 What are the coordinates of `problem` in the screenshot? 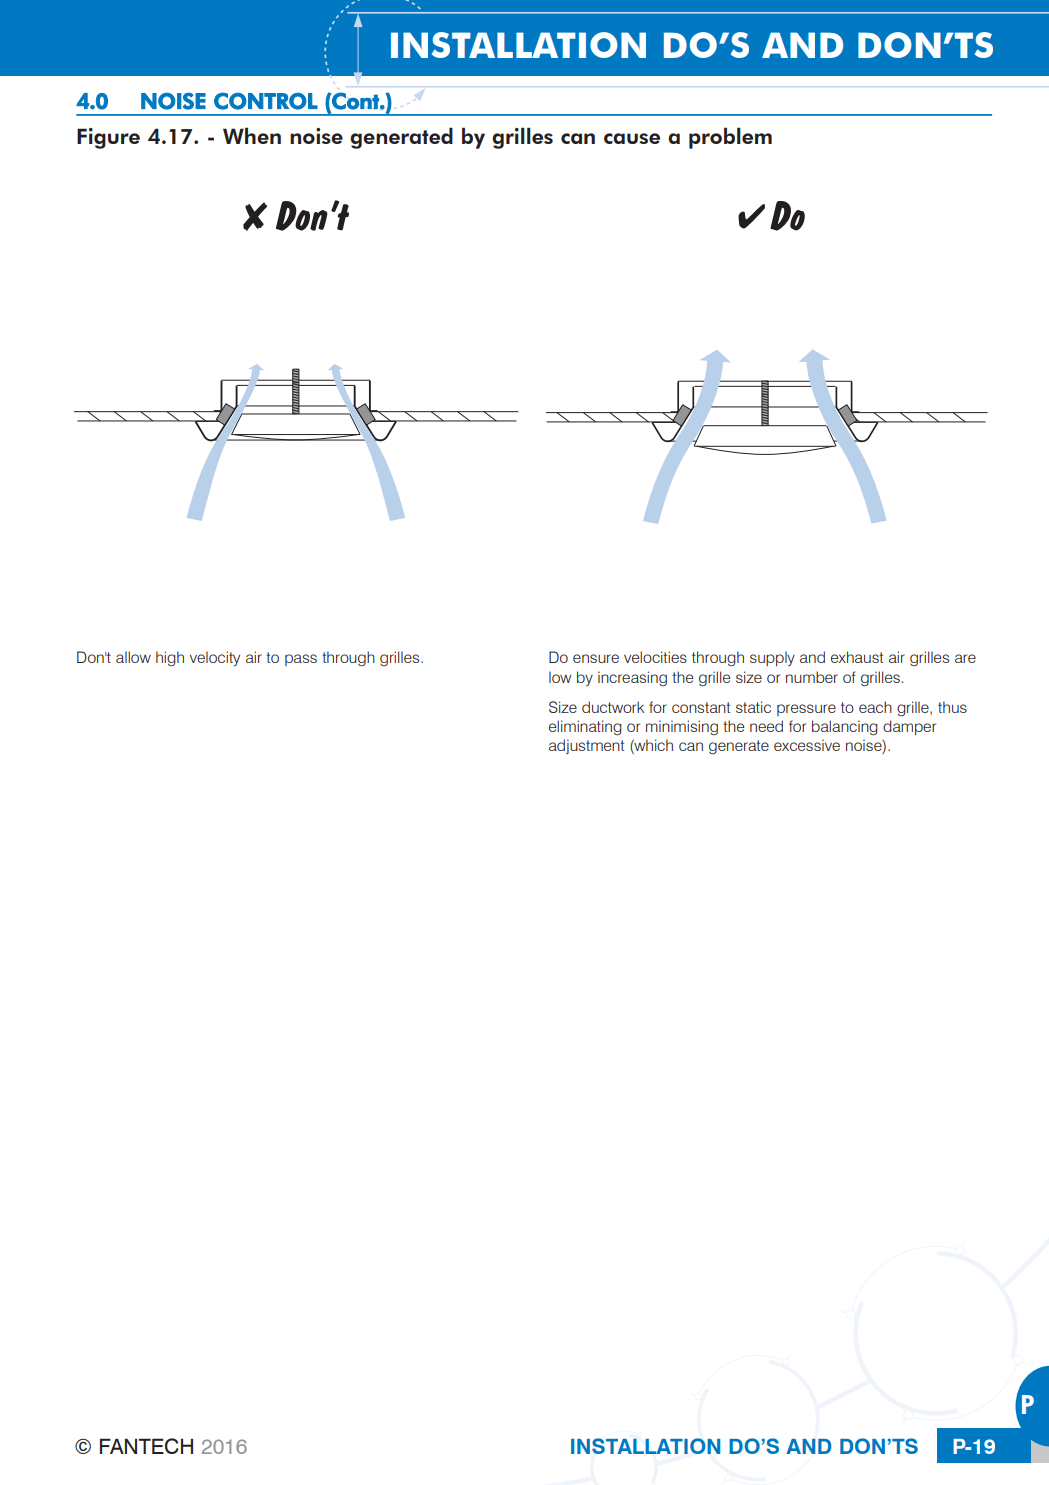 It's located at (730, 138).
